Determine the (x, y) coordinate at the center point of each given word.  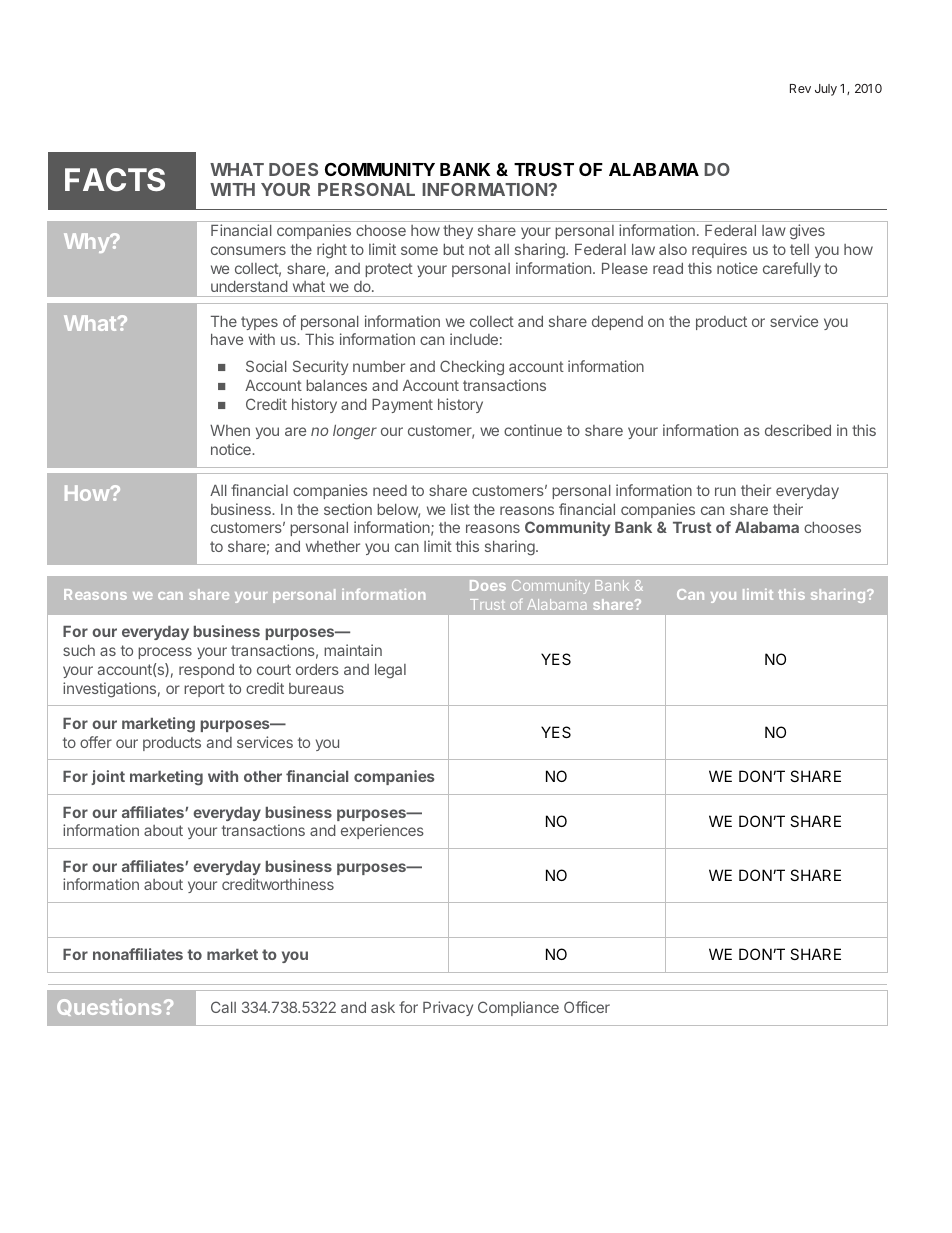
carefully (792, 269)
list (460, 509)
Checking (472, 368)
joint (108, 777)
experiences (382, 831)
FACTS (115, 179)
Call (223, 1007)
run (725, 491)
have (227, 339)
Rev (800, 88)
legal (390, 671)
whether (333, 546)
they (458, 232)
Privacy (448, 1008)
